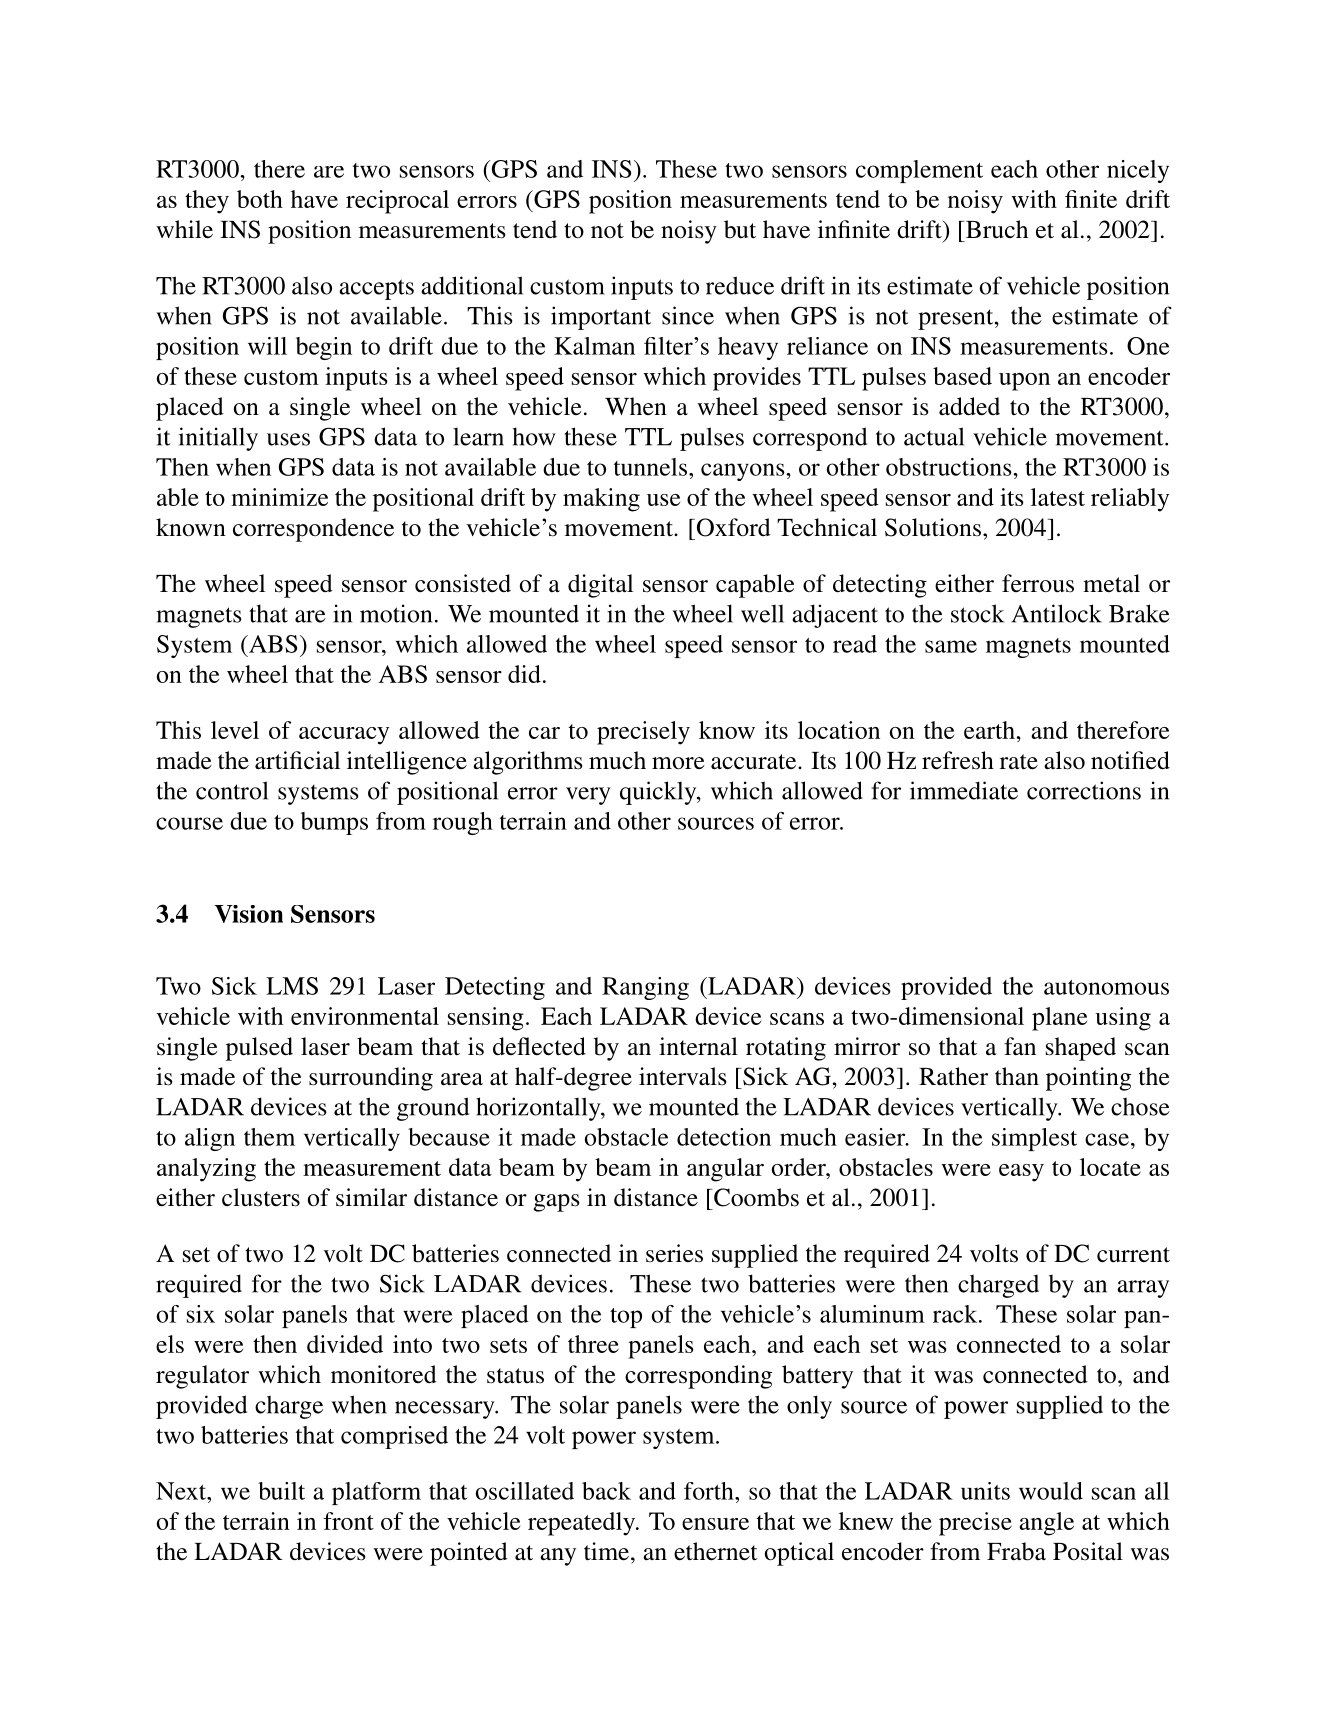 The height and width of the screenshot is (1716, 1326). Describe the element at coordinates (334, 823) in the screenshot. I see `bumps` at that location.
